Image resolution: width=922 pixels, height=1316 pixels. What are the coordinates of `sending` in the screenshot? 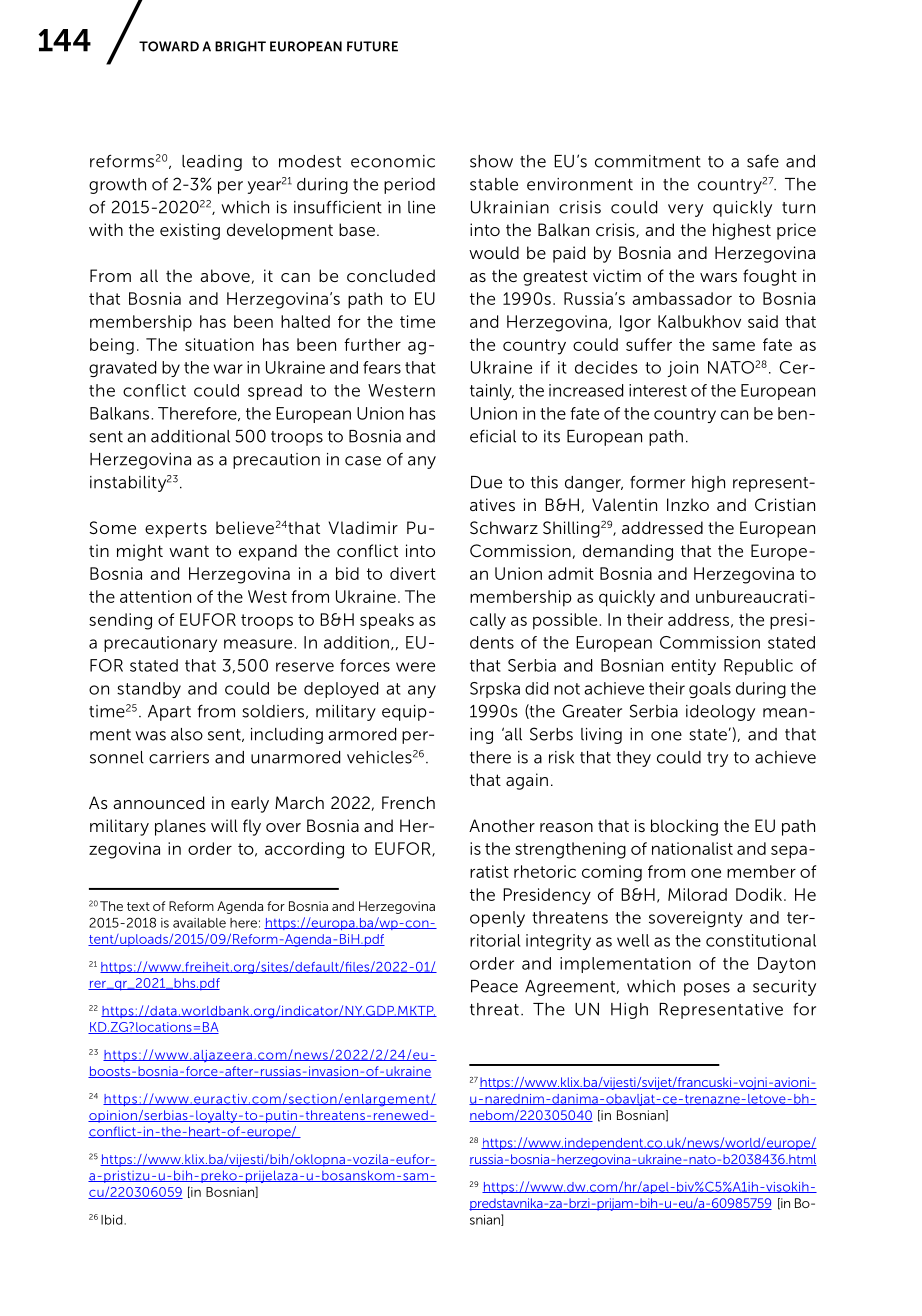 It's located at (120, 621).
